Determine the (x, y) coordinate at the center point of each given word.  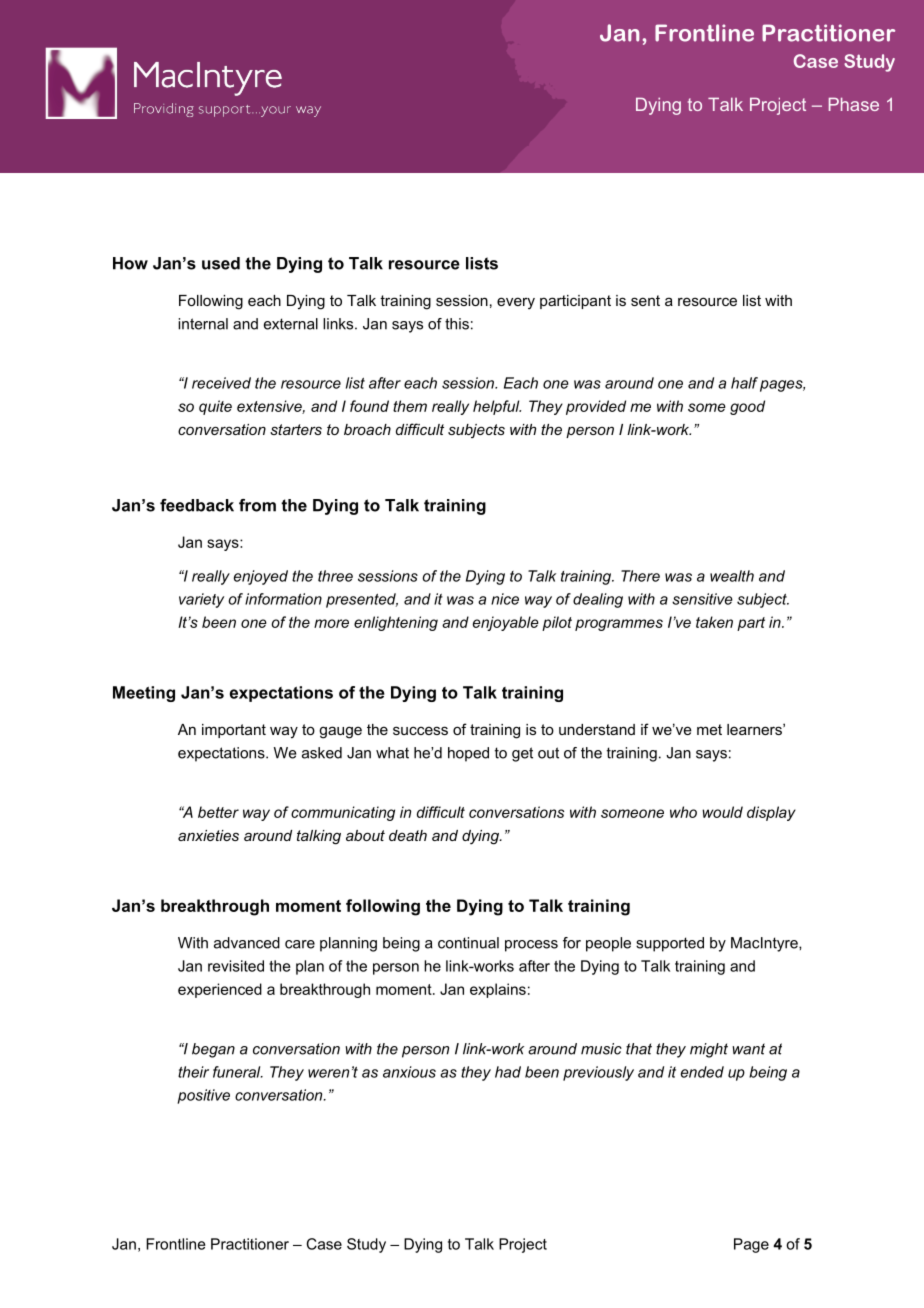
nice (505, 599)
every (516, 303)
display (771, 813)
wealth (732, 576)
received (221, 383)
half (744, 383)
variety (201, 600)
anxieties (208, 835)
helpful (497, 407)
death (408, 835)
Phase (854, 104)
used (221, 263)
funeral (238, 1072)
